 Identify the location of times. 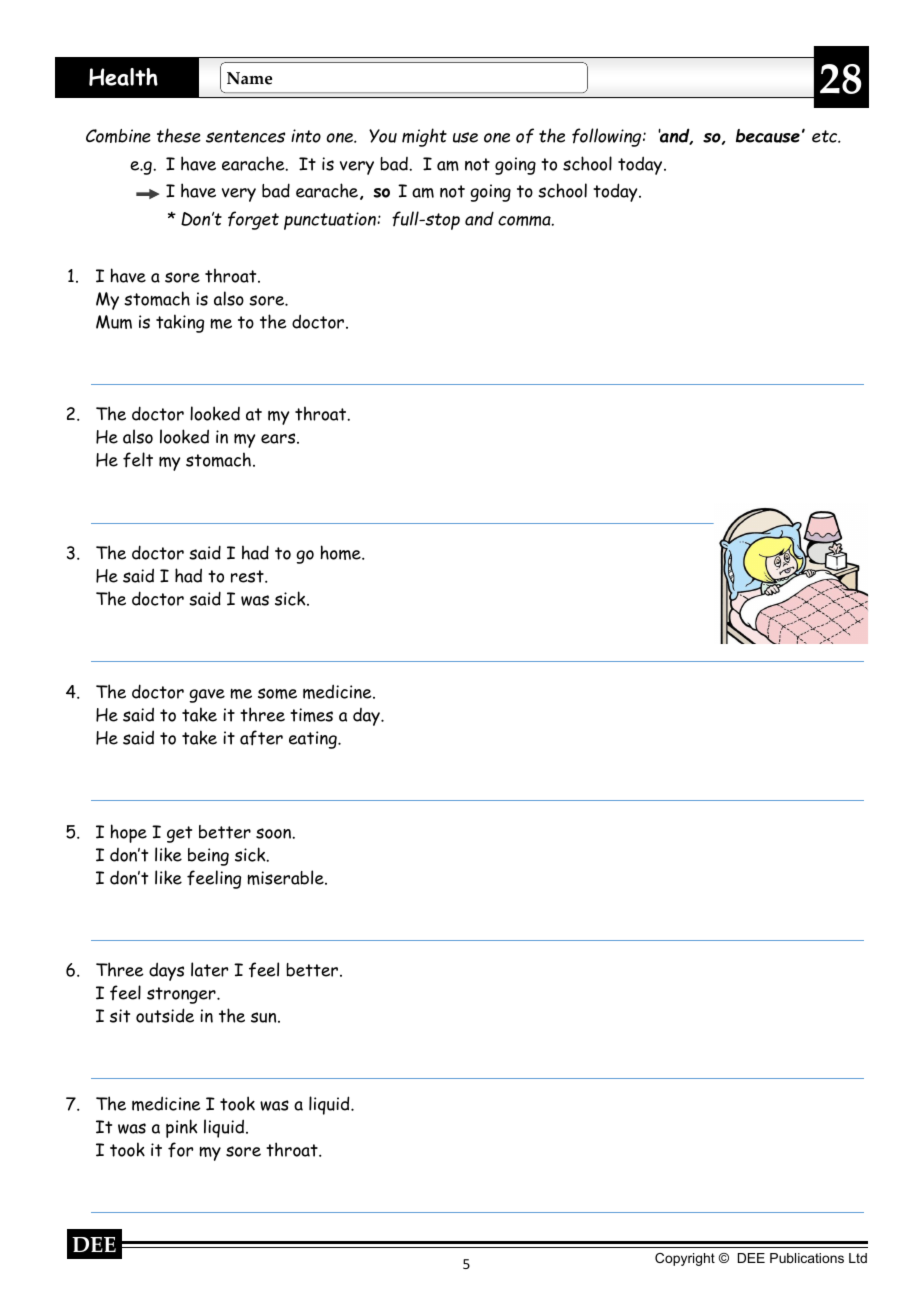
(311, 715).
